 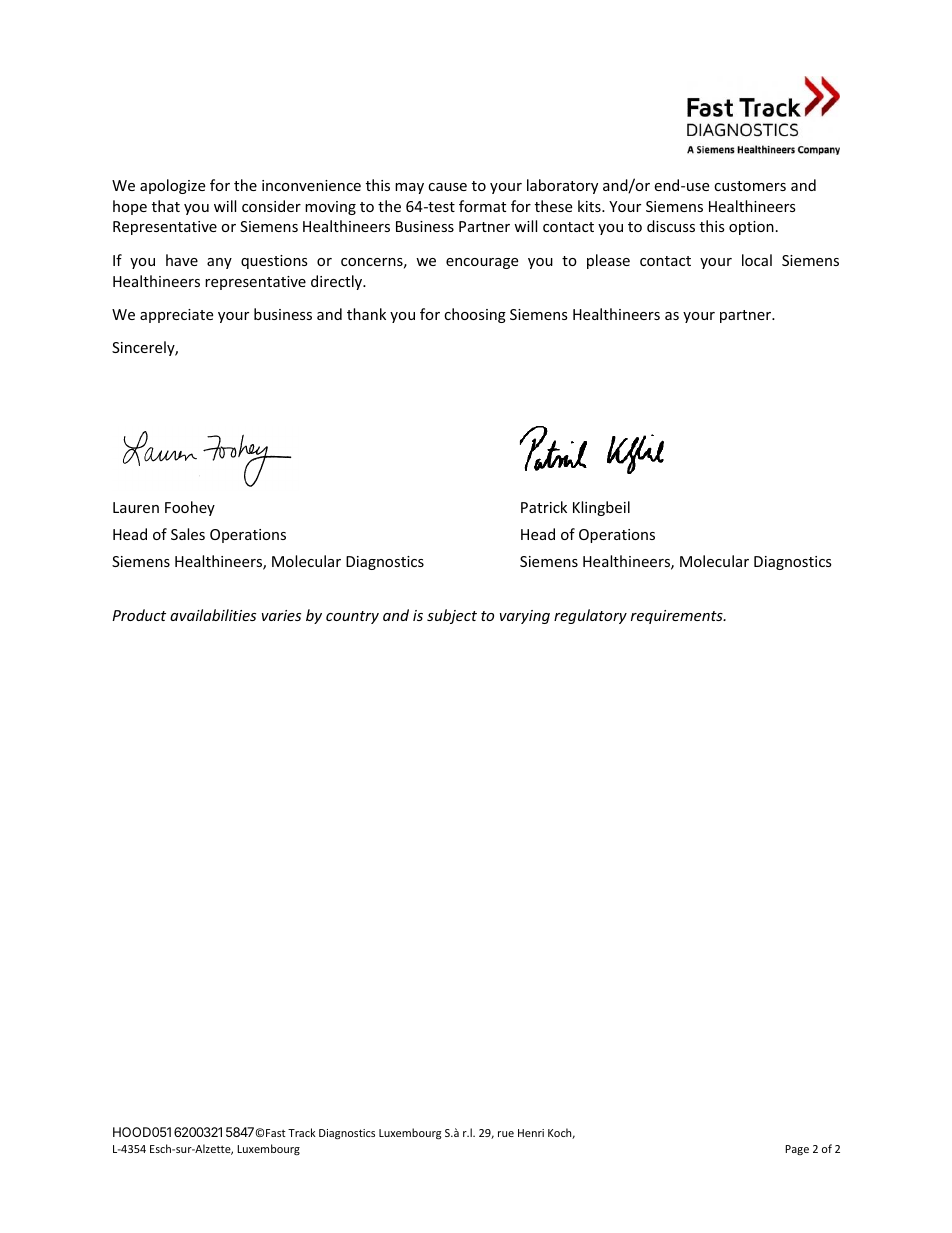 I want to click on subject, so click(x=452, y=616).
